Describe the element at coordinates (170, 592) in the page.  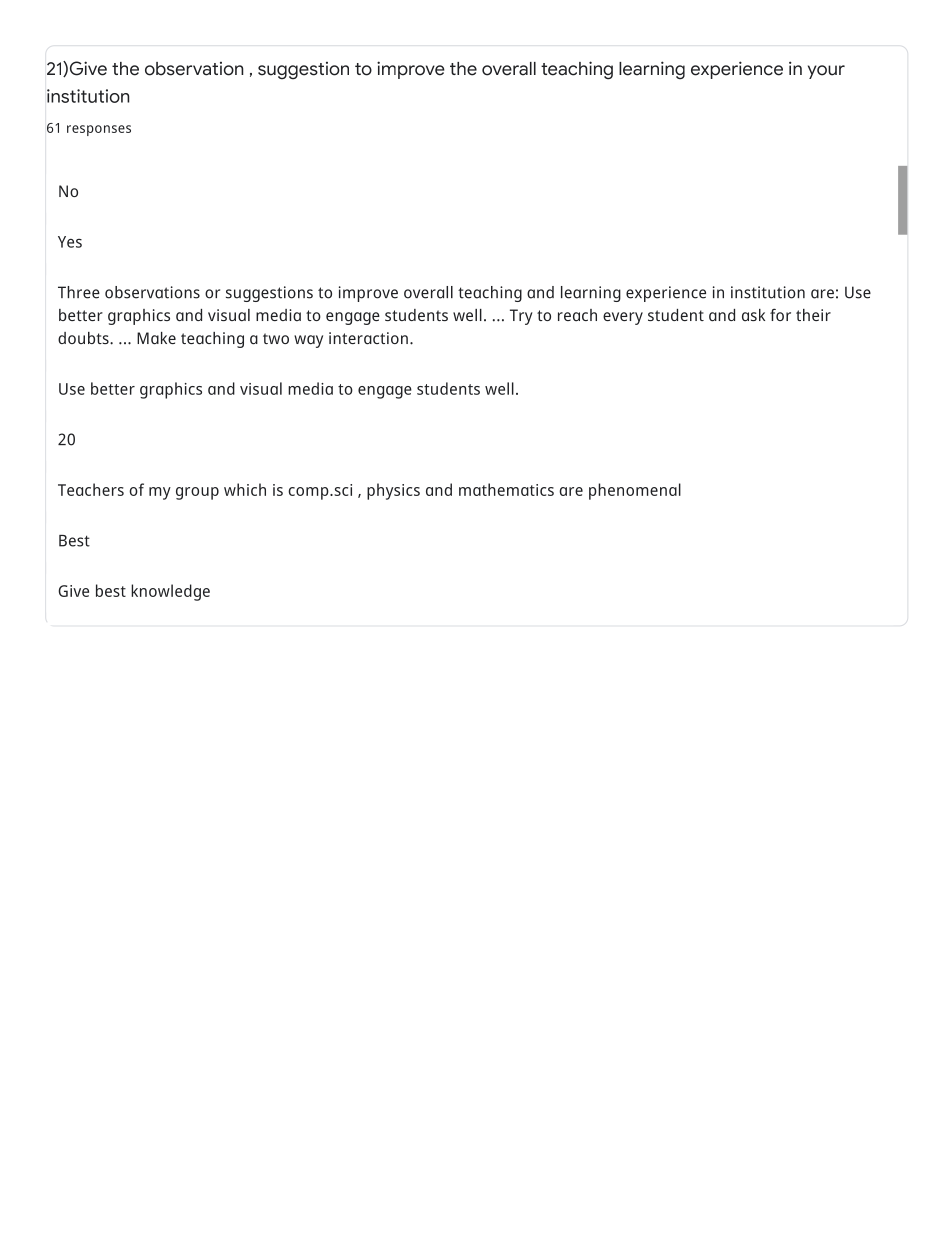
I see `knowledge` at that location.
